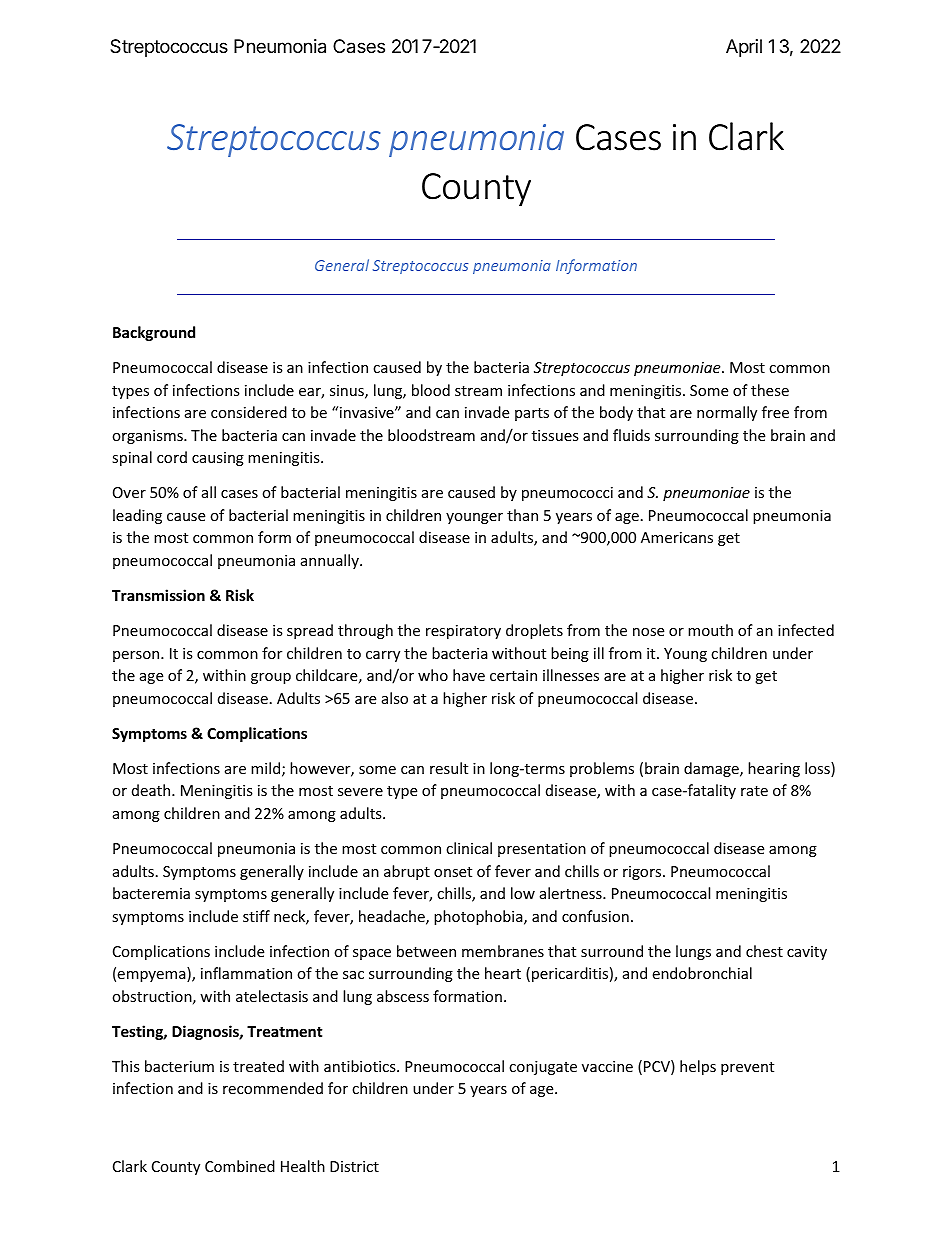 The height and width of the screenshot is (1233, 952). I want to click on normally, so click(727, 413).
